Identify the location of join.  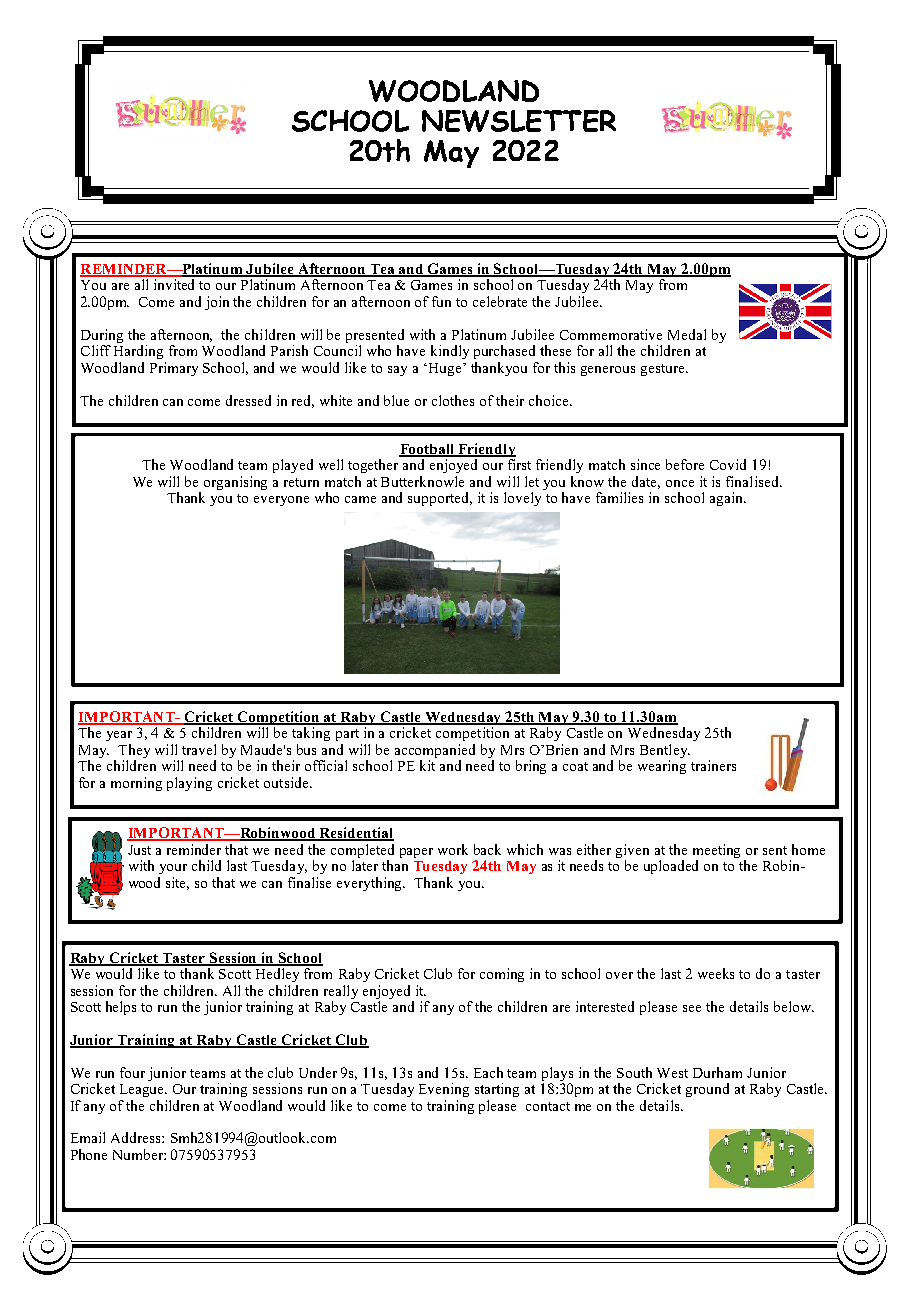
(217, 303).
